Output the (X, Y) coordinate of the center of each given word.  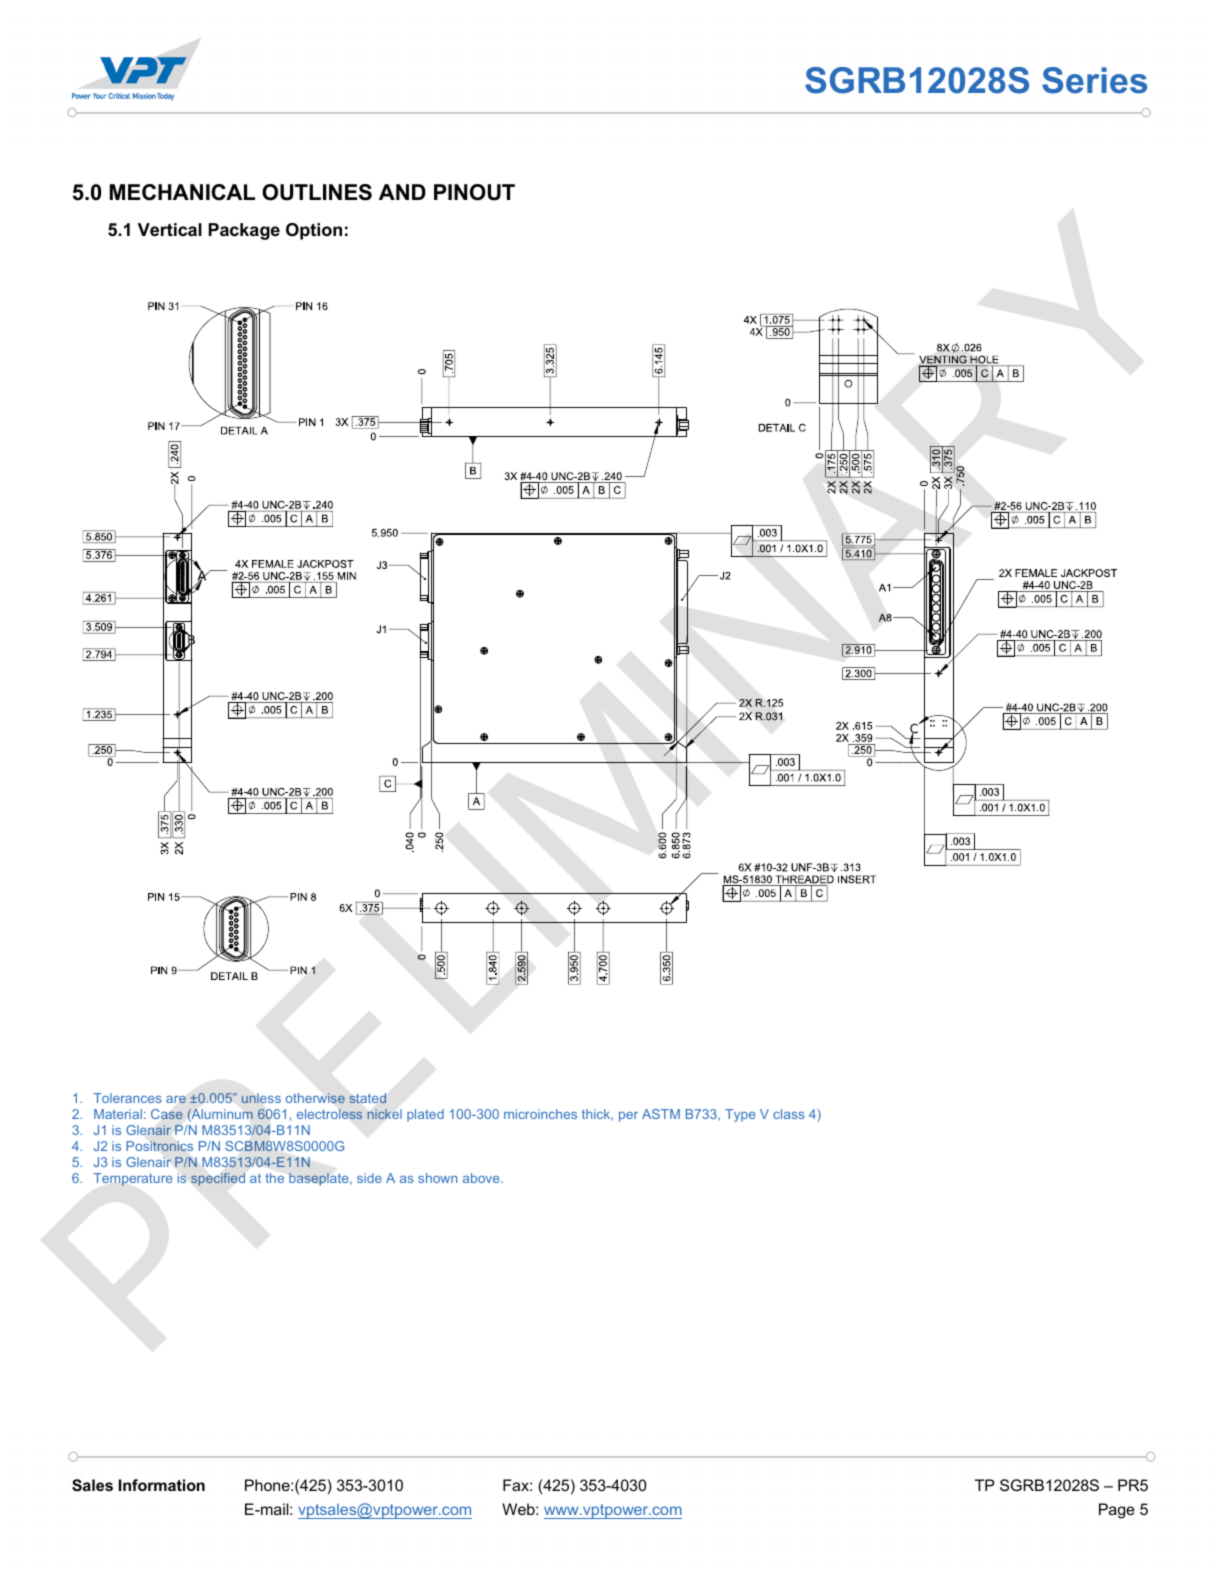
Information (162, 1485)
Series (1094, 80)
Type (740, 1115)
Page (1117, 1511)
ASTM (661, 1114)
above (482, 1178)
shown (437, 1178)
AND (402, 192)
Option (314, 231)
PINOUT (474, 192)
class (789, 1114)
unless (261, 1098)
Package (244, 231)
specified (218, 1179)
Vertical (170, 229)
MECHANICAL (182, 192)
